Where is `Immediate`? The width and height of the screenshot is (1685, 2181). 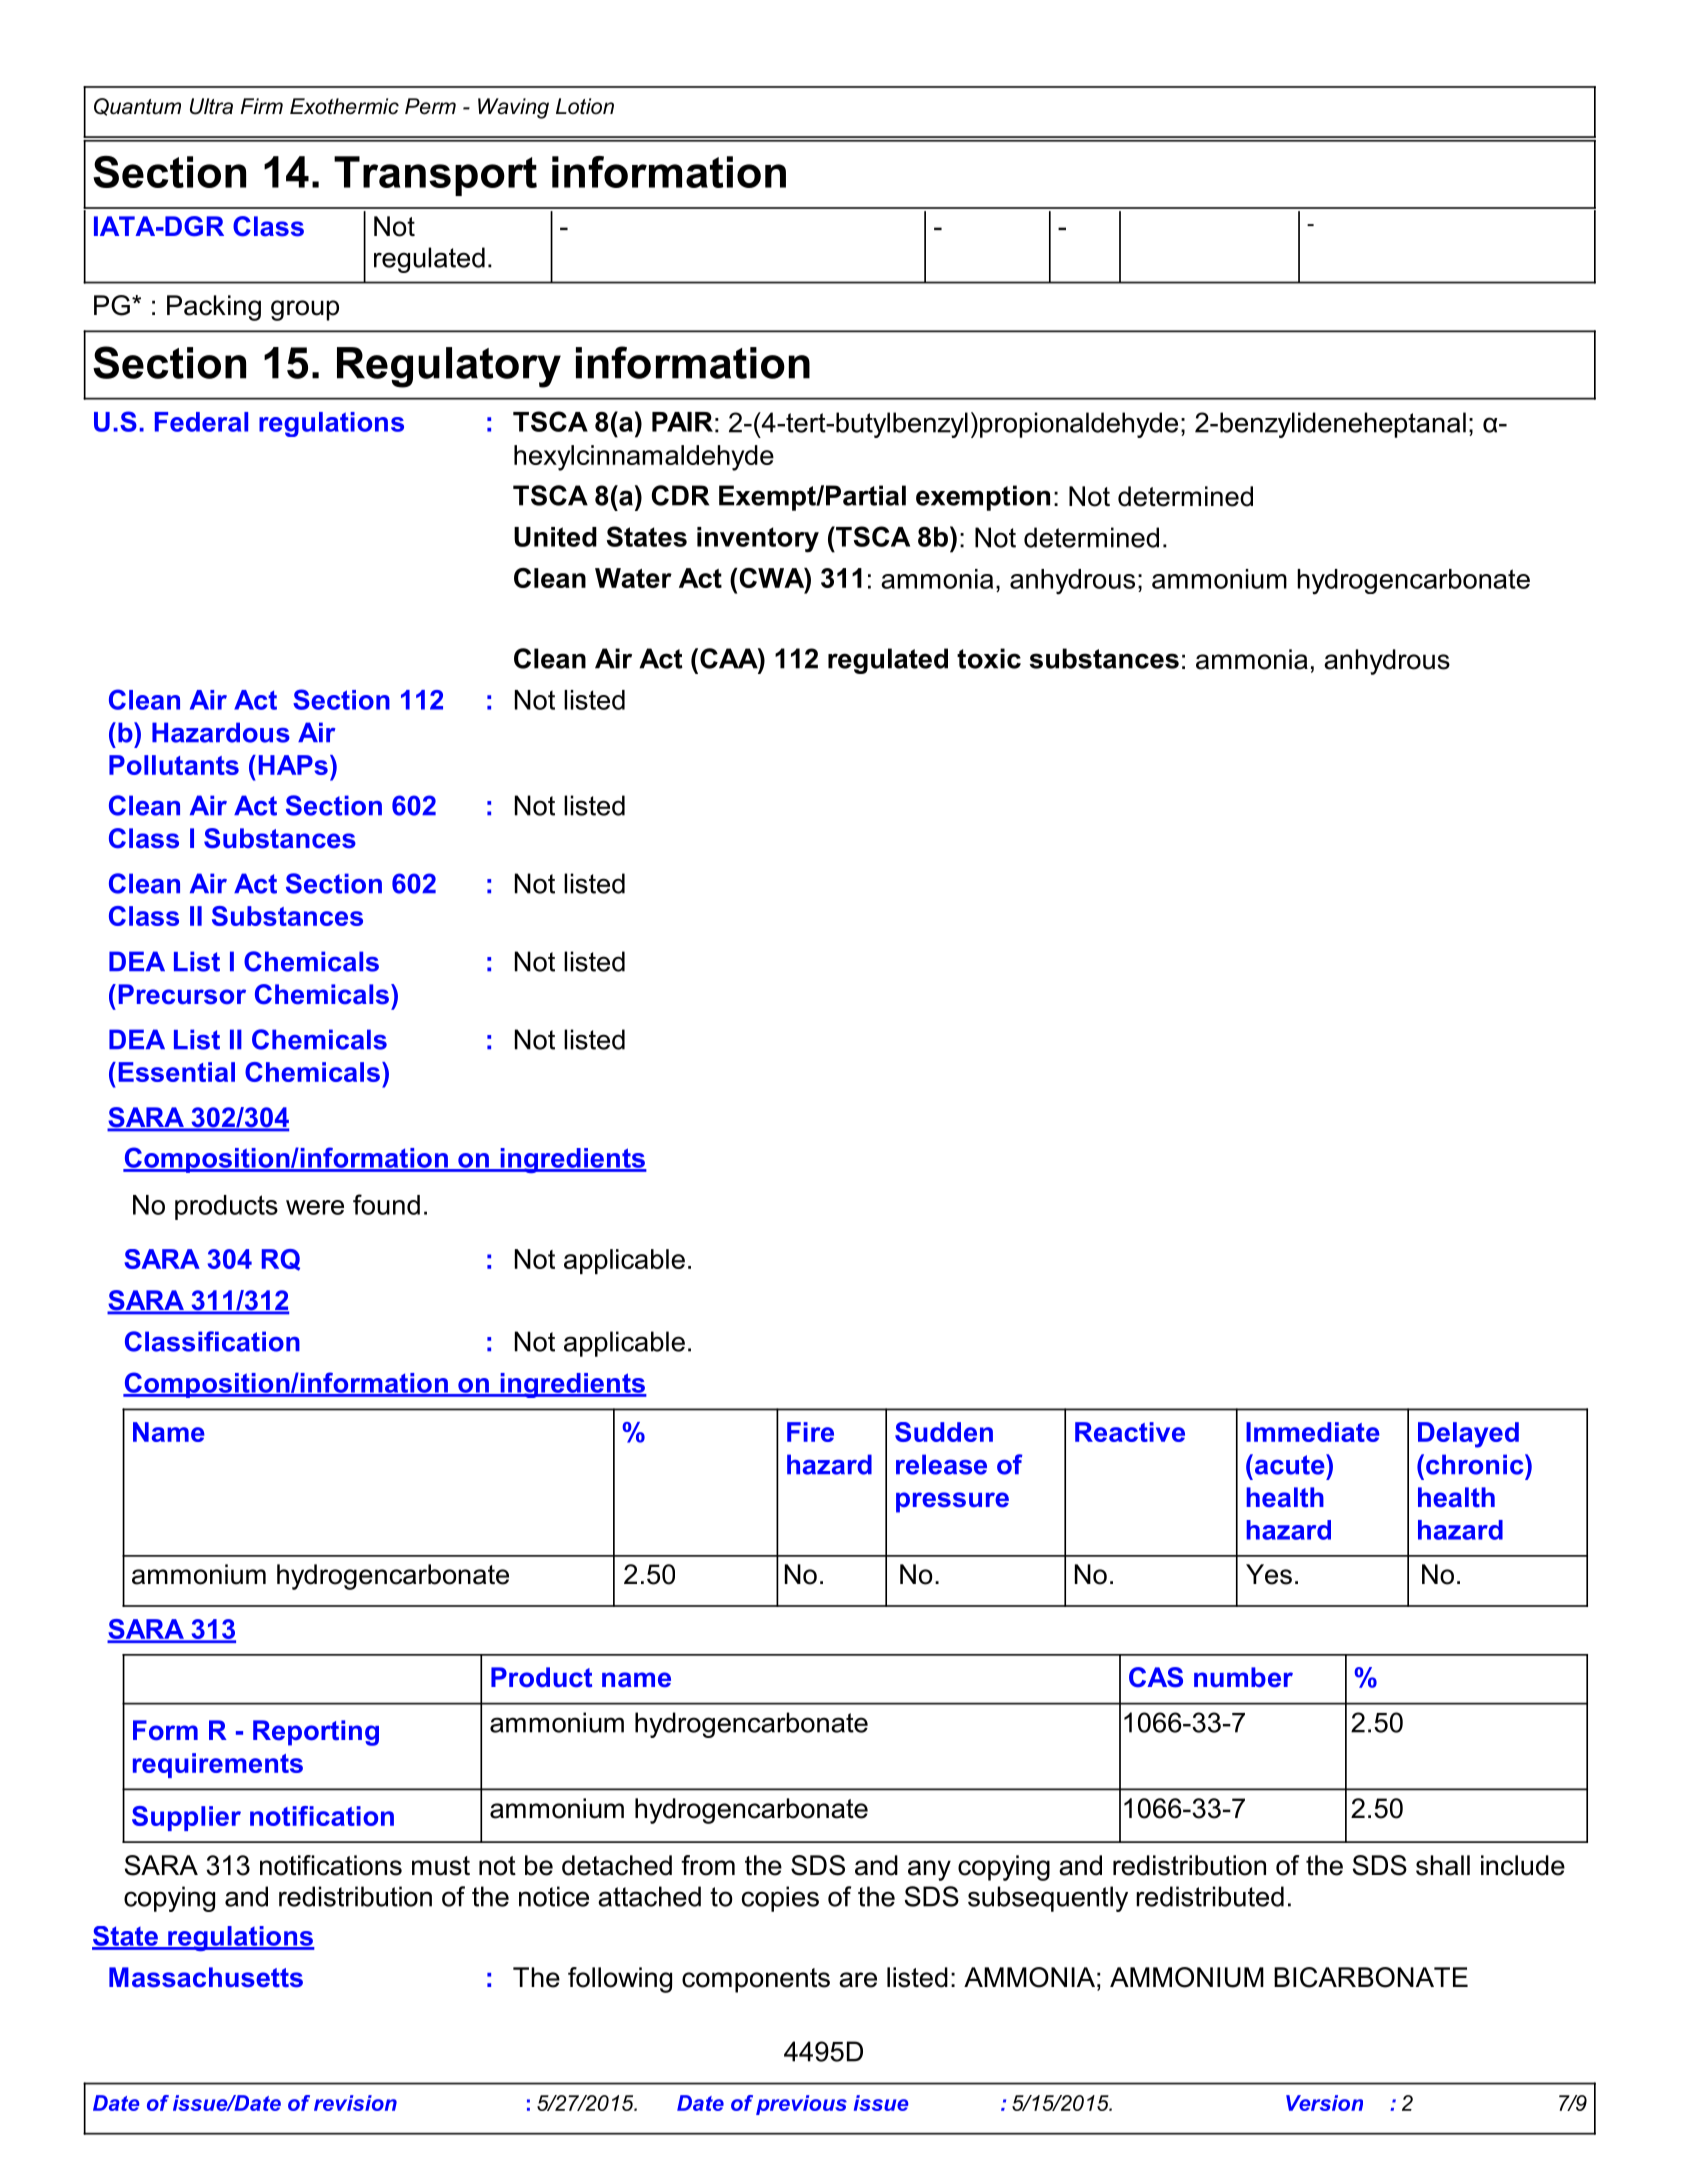
Immediate is located at coordinates (1313, 1432).
